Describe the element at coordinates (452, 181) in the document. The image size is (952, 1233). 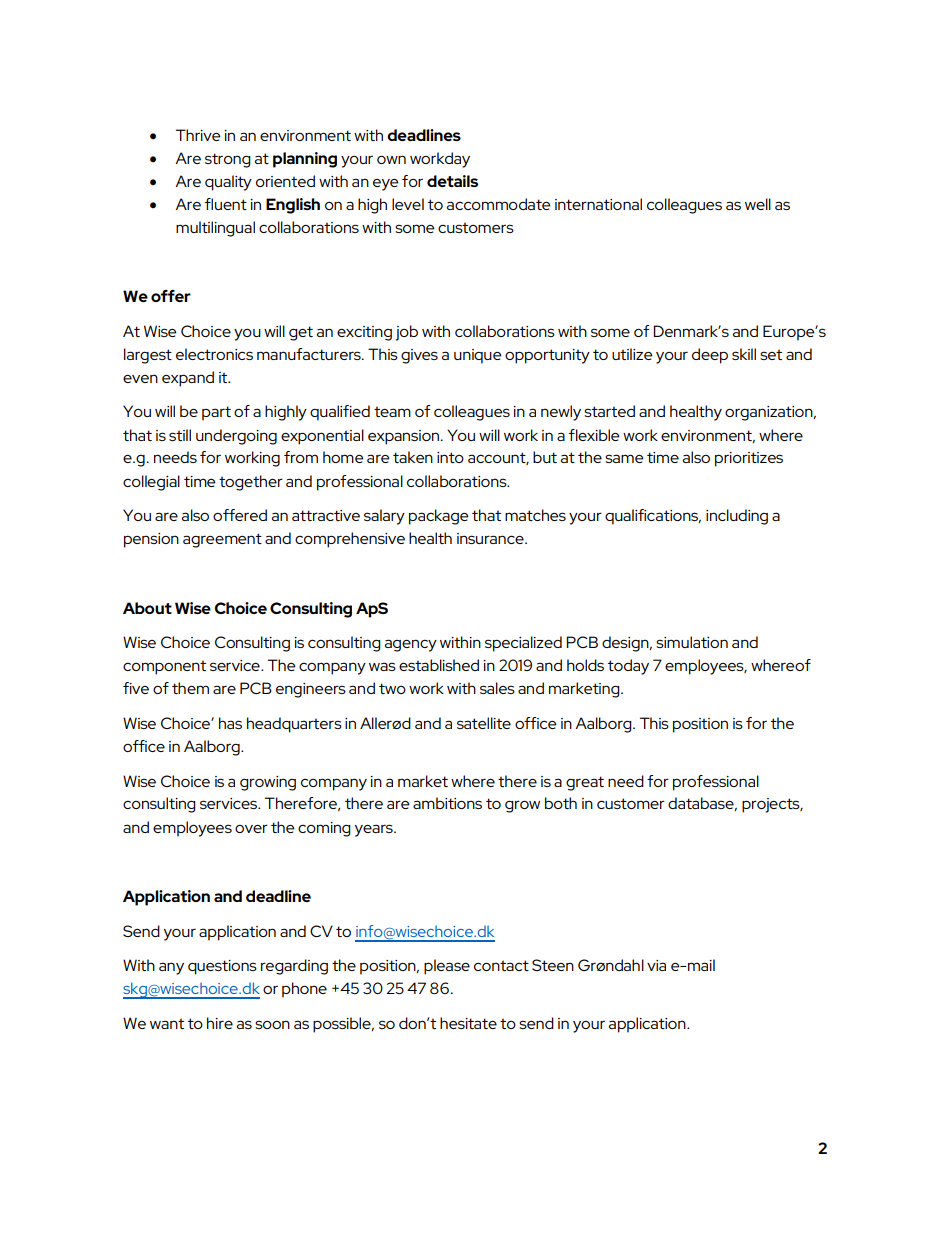
I see `details` at that location.
